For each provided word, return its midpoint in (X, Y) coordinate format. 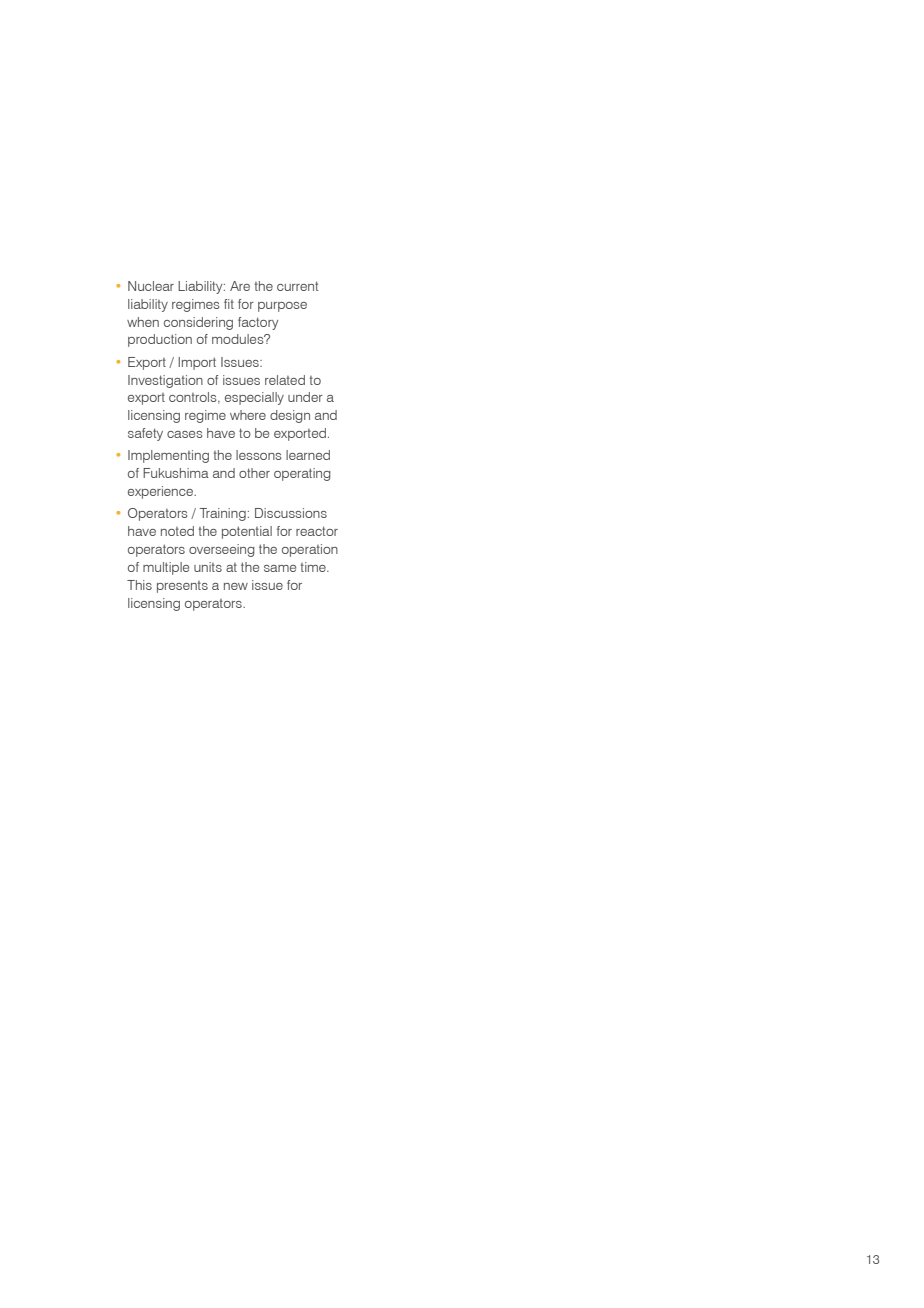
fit (229, 304)
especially (254, 398)
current (298, 286)
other (254, 473)
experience (161, 492)
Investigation (165, 381)
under (305, 397)
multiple (166, 568)
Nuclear (151, 286)
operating (302, 474)
